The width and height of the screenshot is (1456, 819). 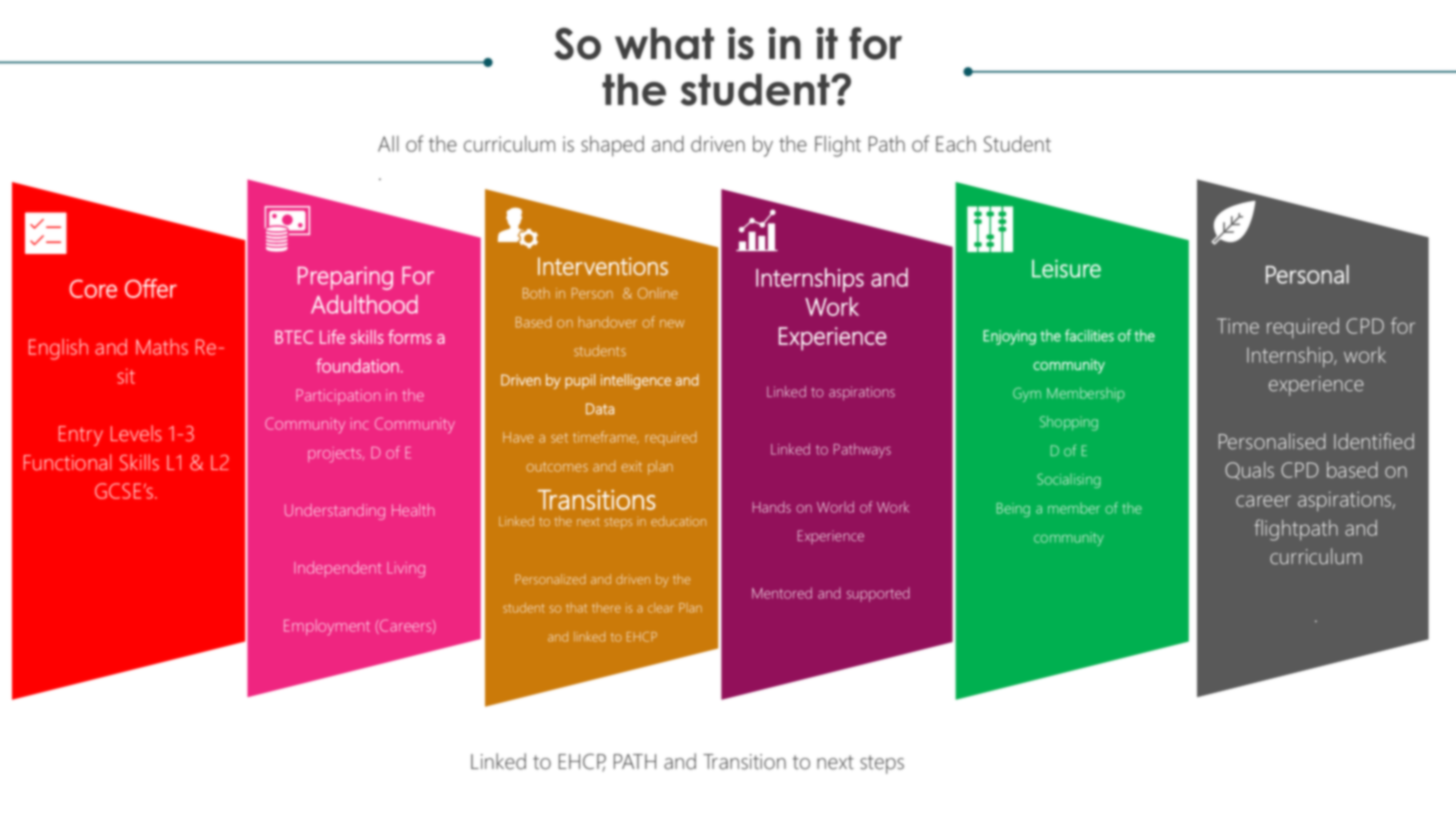 What do you see at coordinates (327, 627) in the screenshot?
I see `Employment` at bounding box center [327, 627].
